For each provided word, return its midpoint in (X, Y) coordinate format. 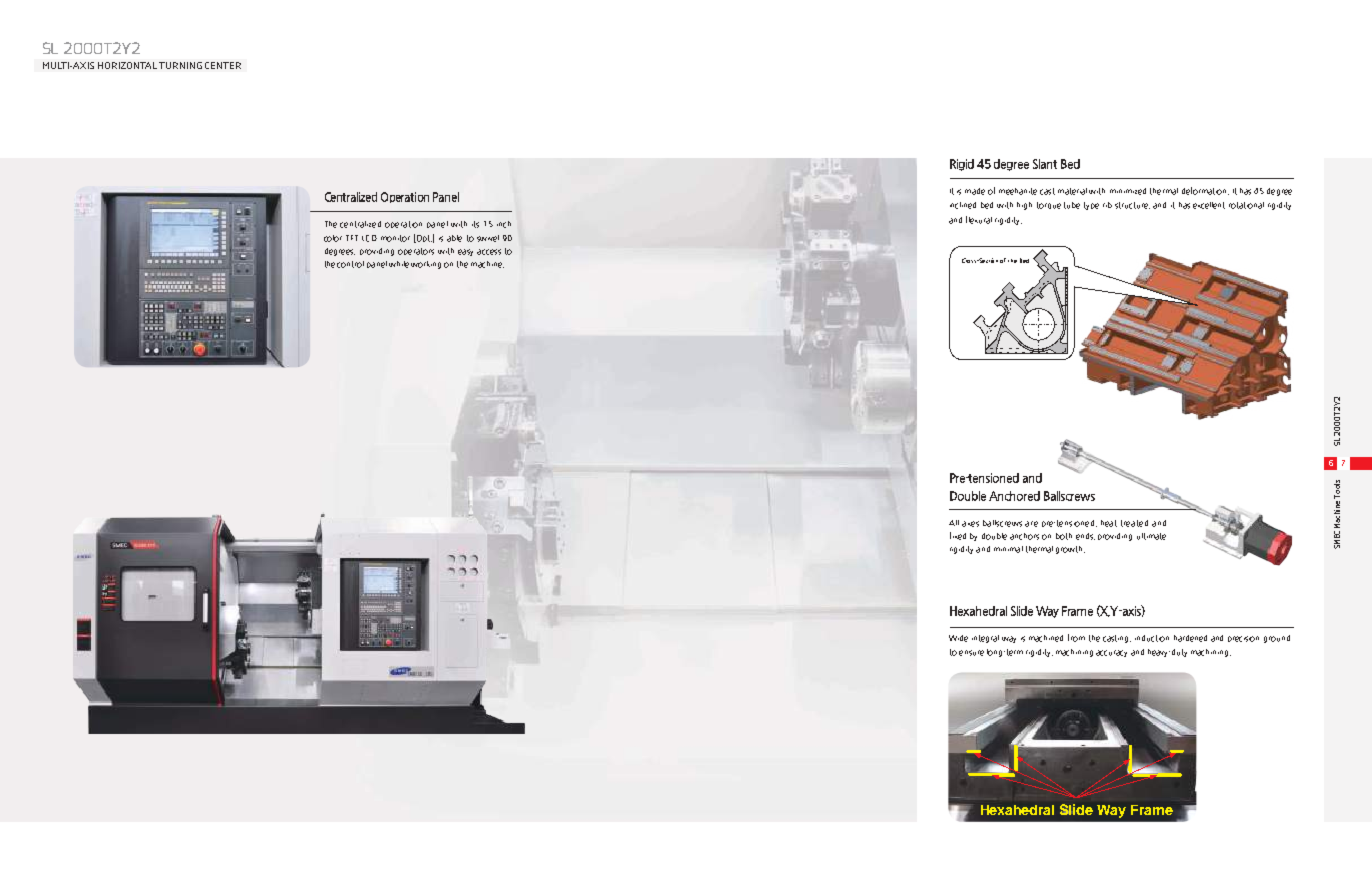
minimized (1128, 191)
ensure (971, 653)
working (426, 265)
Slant (1045, 164)
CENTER (223, 65)
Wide (958, 638)
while (399, 264)
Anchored (1014, 496)
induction (1152, 638)
